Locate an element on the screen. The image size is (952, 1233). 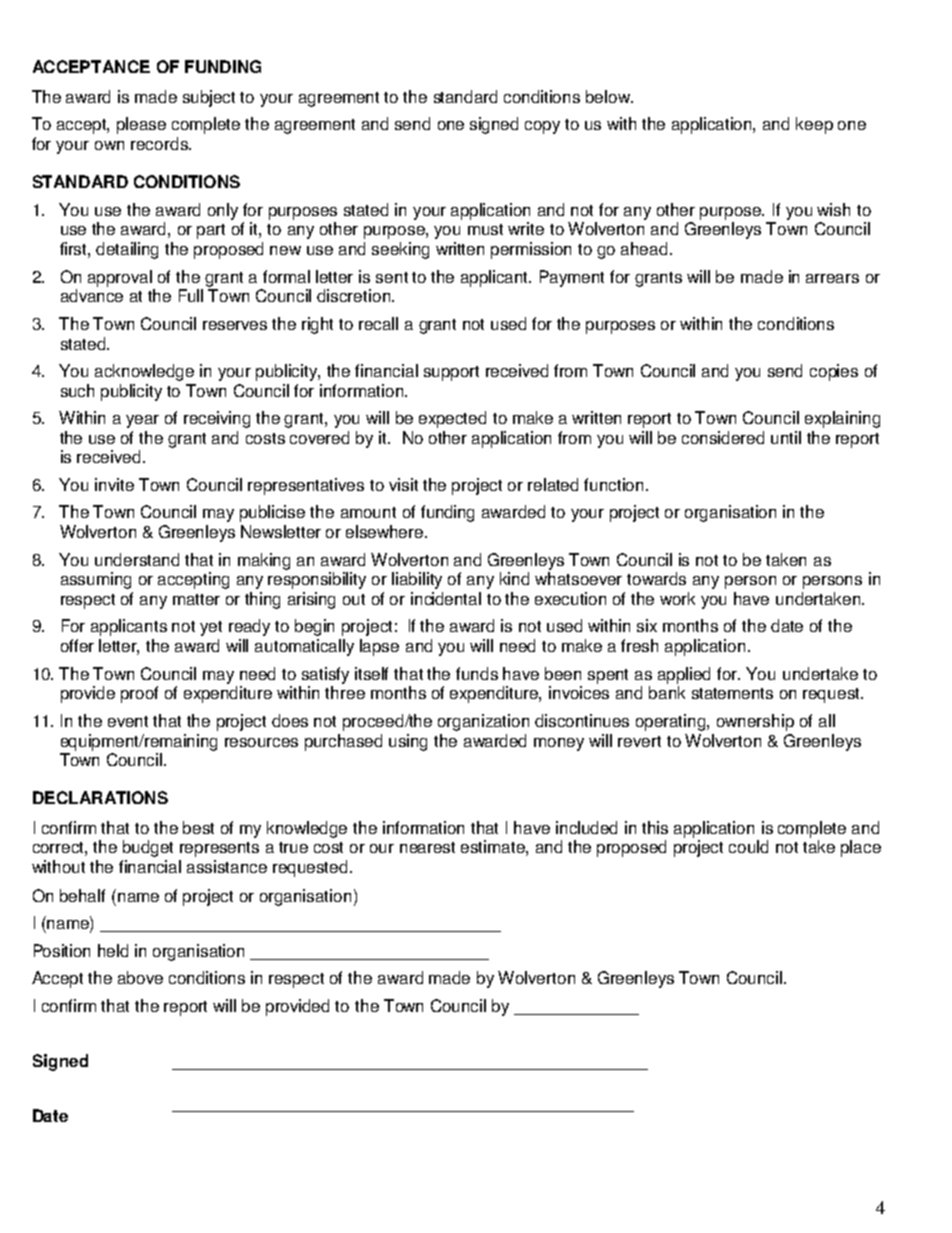
event is located at coordinates (128, 721).
